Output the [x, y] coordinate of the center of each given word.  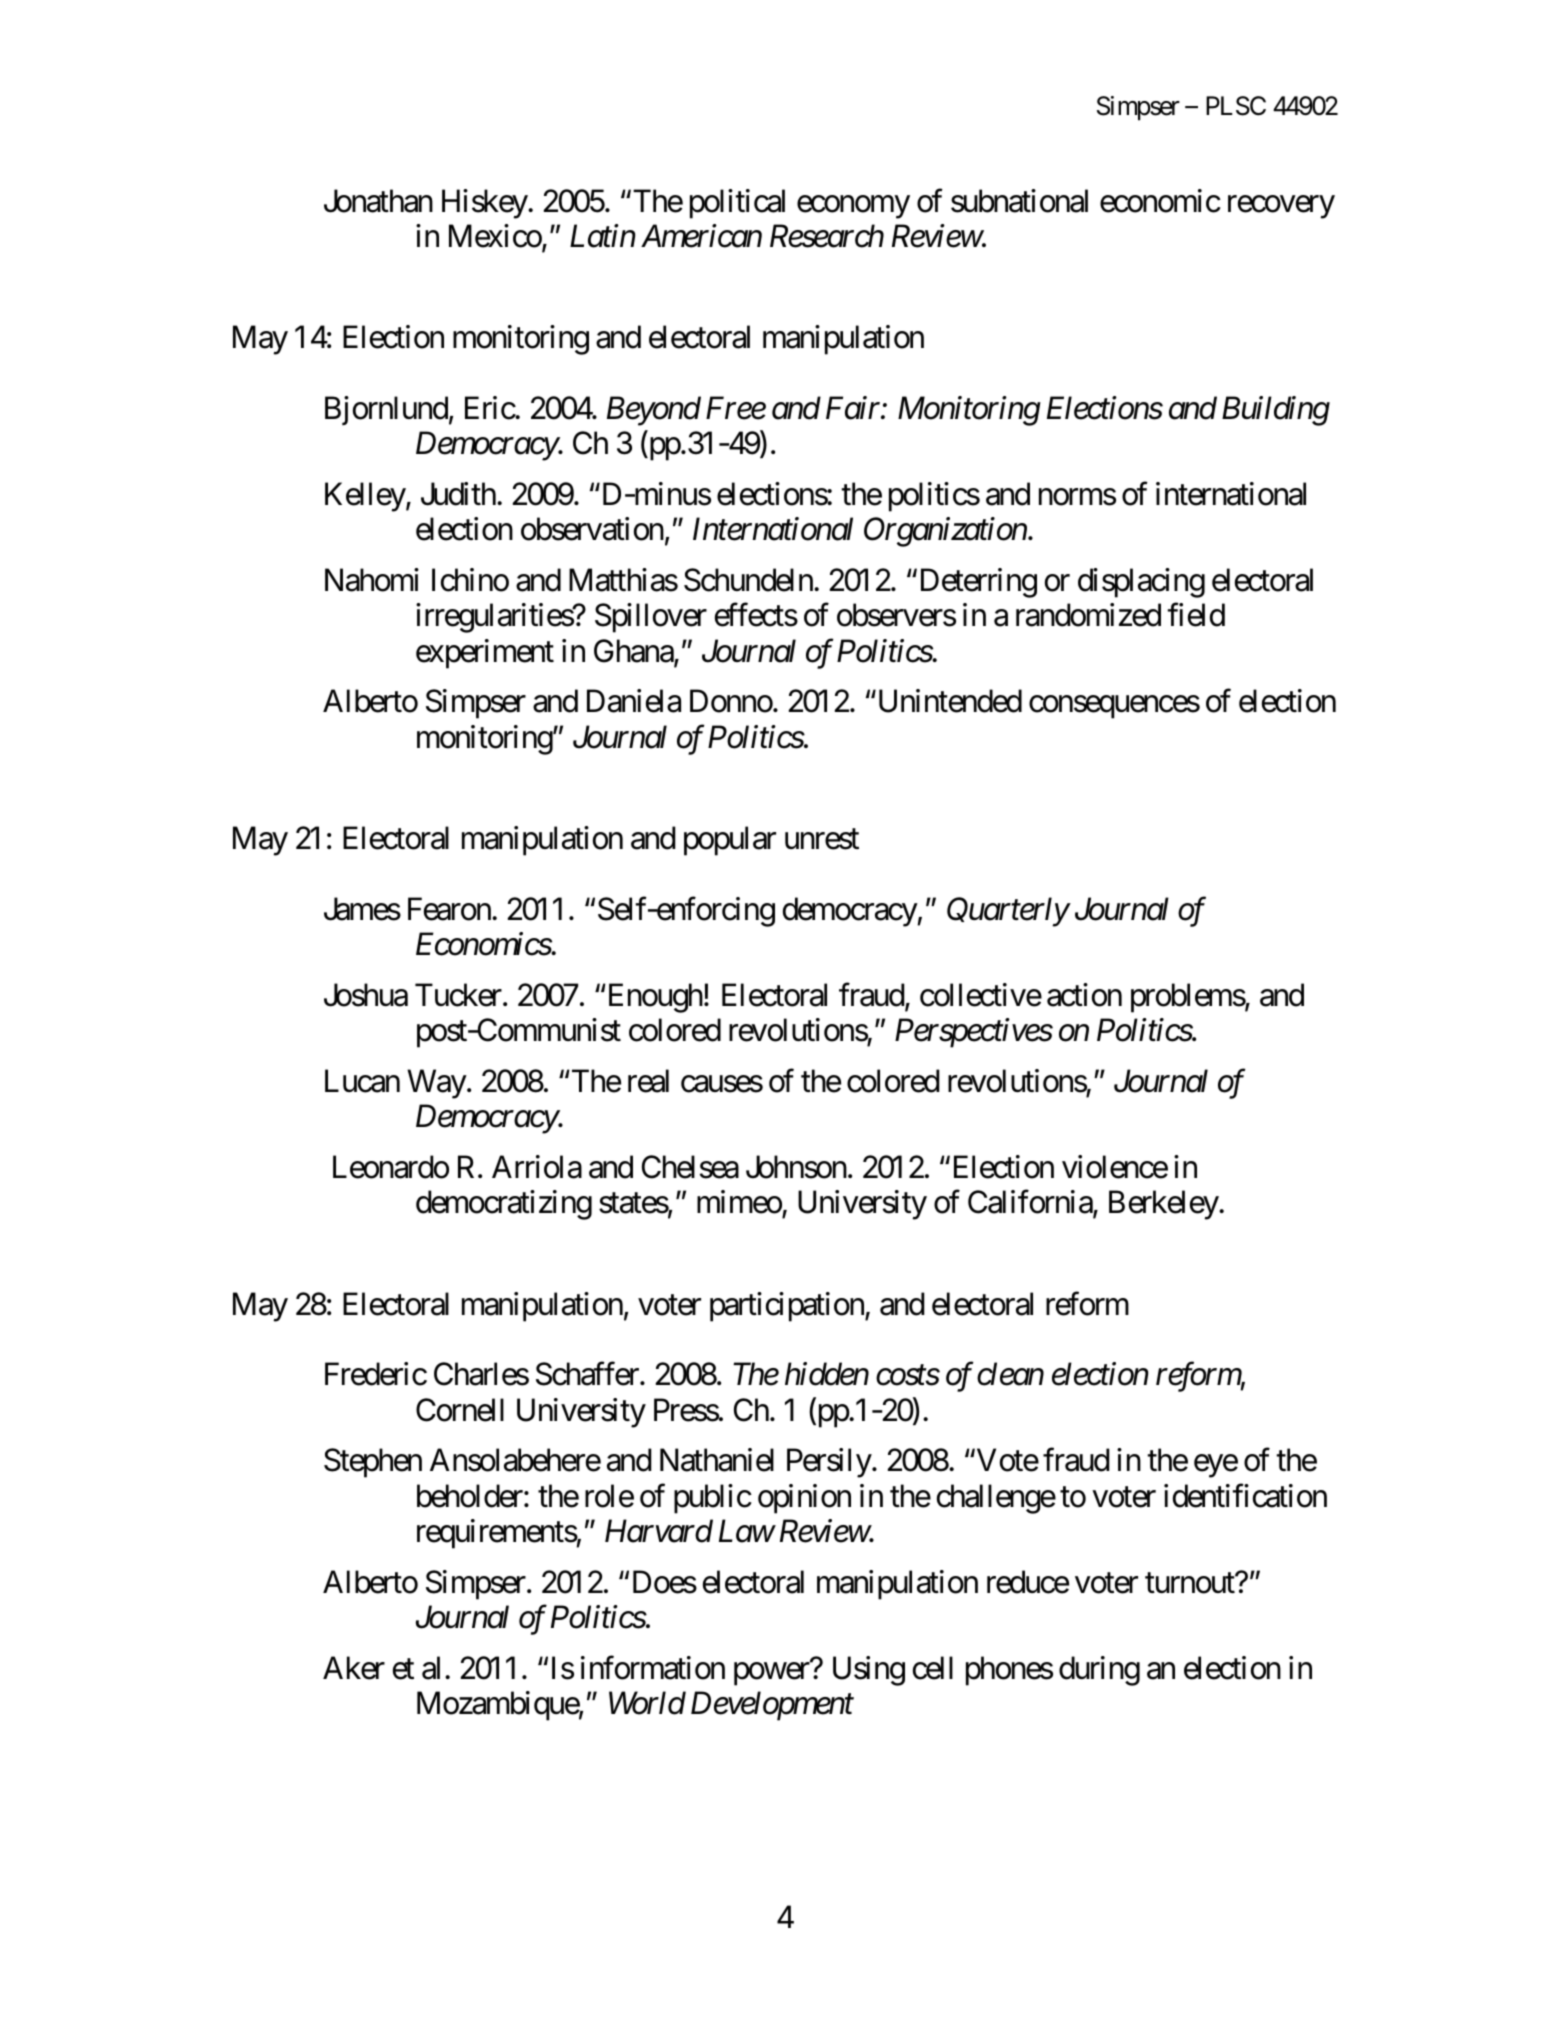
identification [1245, 1496]
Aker [354, 1668]
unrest [822, 839]
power [772, 1674]
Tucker [458, 995]
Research [827, 236]
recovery [1281, 207]
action [1084, 995]
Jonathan [378, 201]
